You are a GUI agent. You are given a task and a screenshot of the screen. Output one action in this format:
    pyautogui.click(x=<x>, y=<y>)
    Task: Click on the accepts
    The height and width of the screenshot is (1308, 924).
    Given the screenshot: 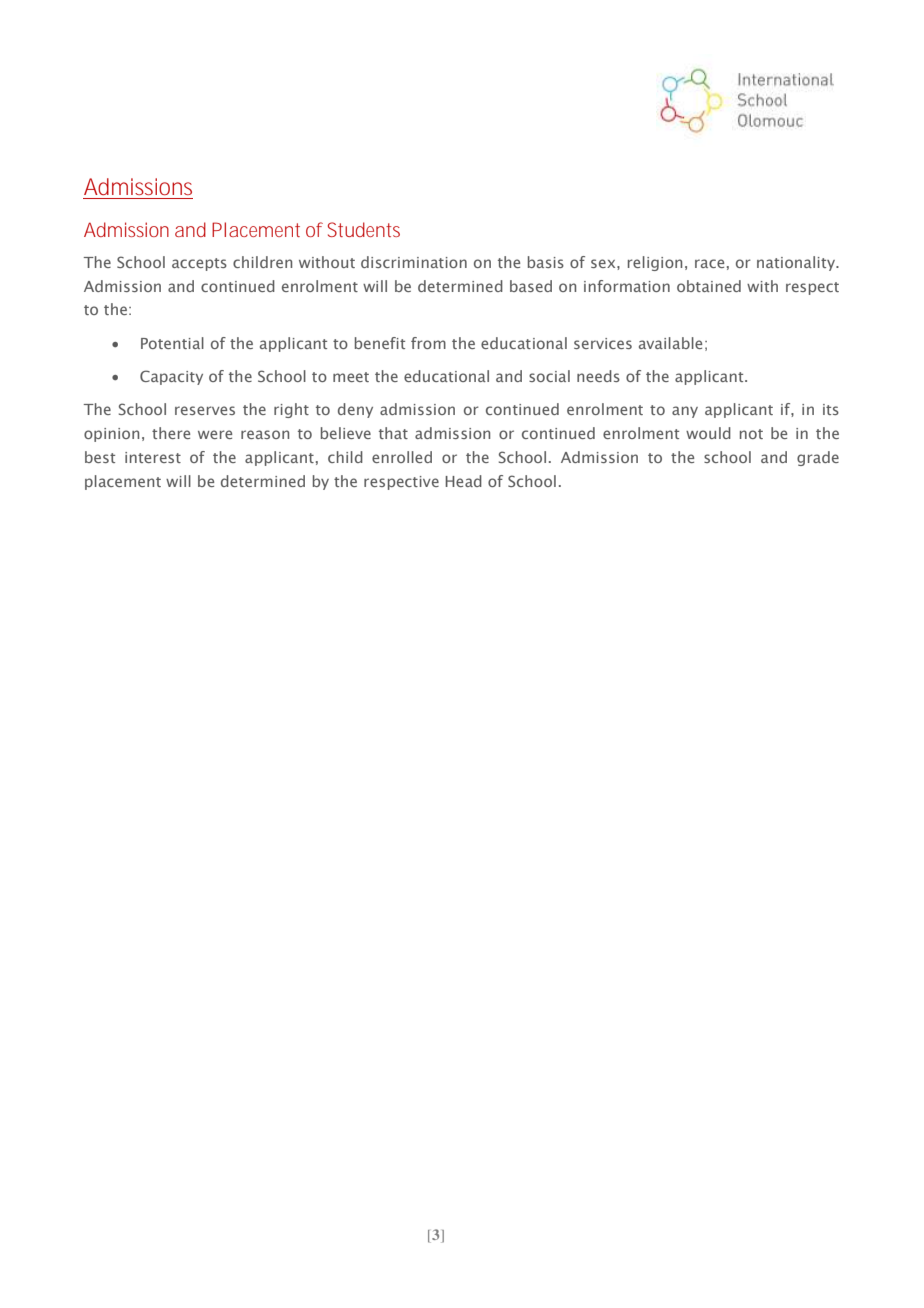 What is the action you would take?
    pyautogui.click(x=199, y=264)
